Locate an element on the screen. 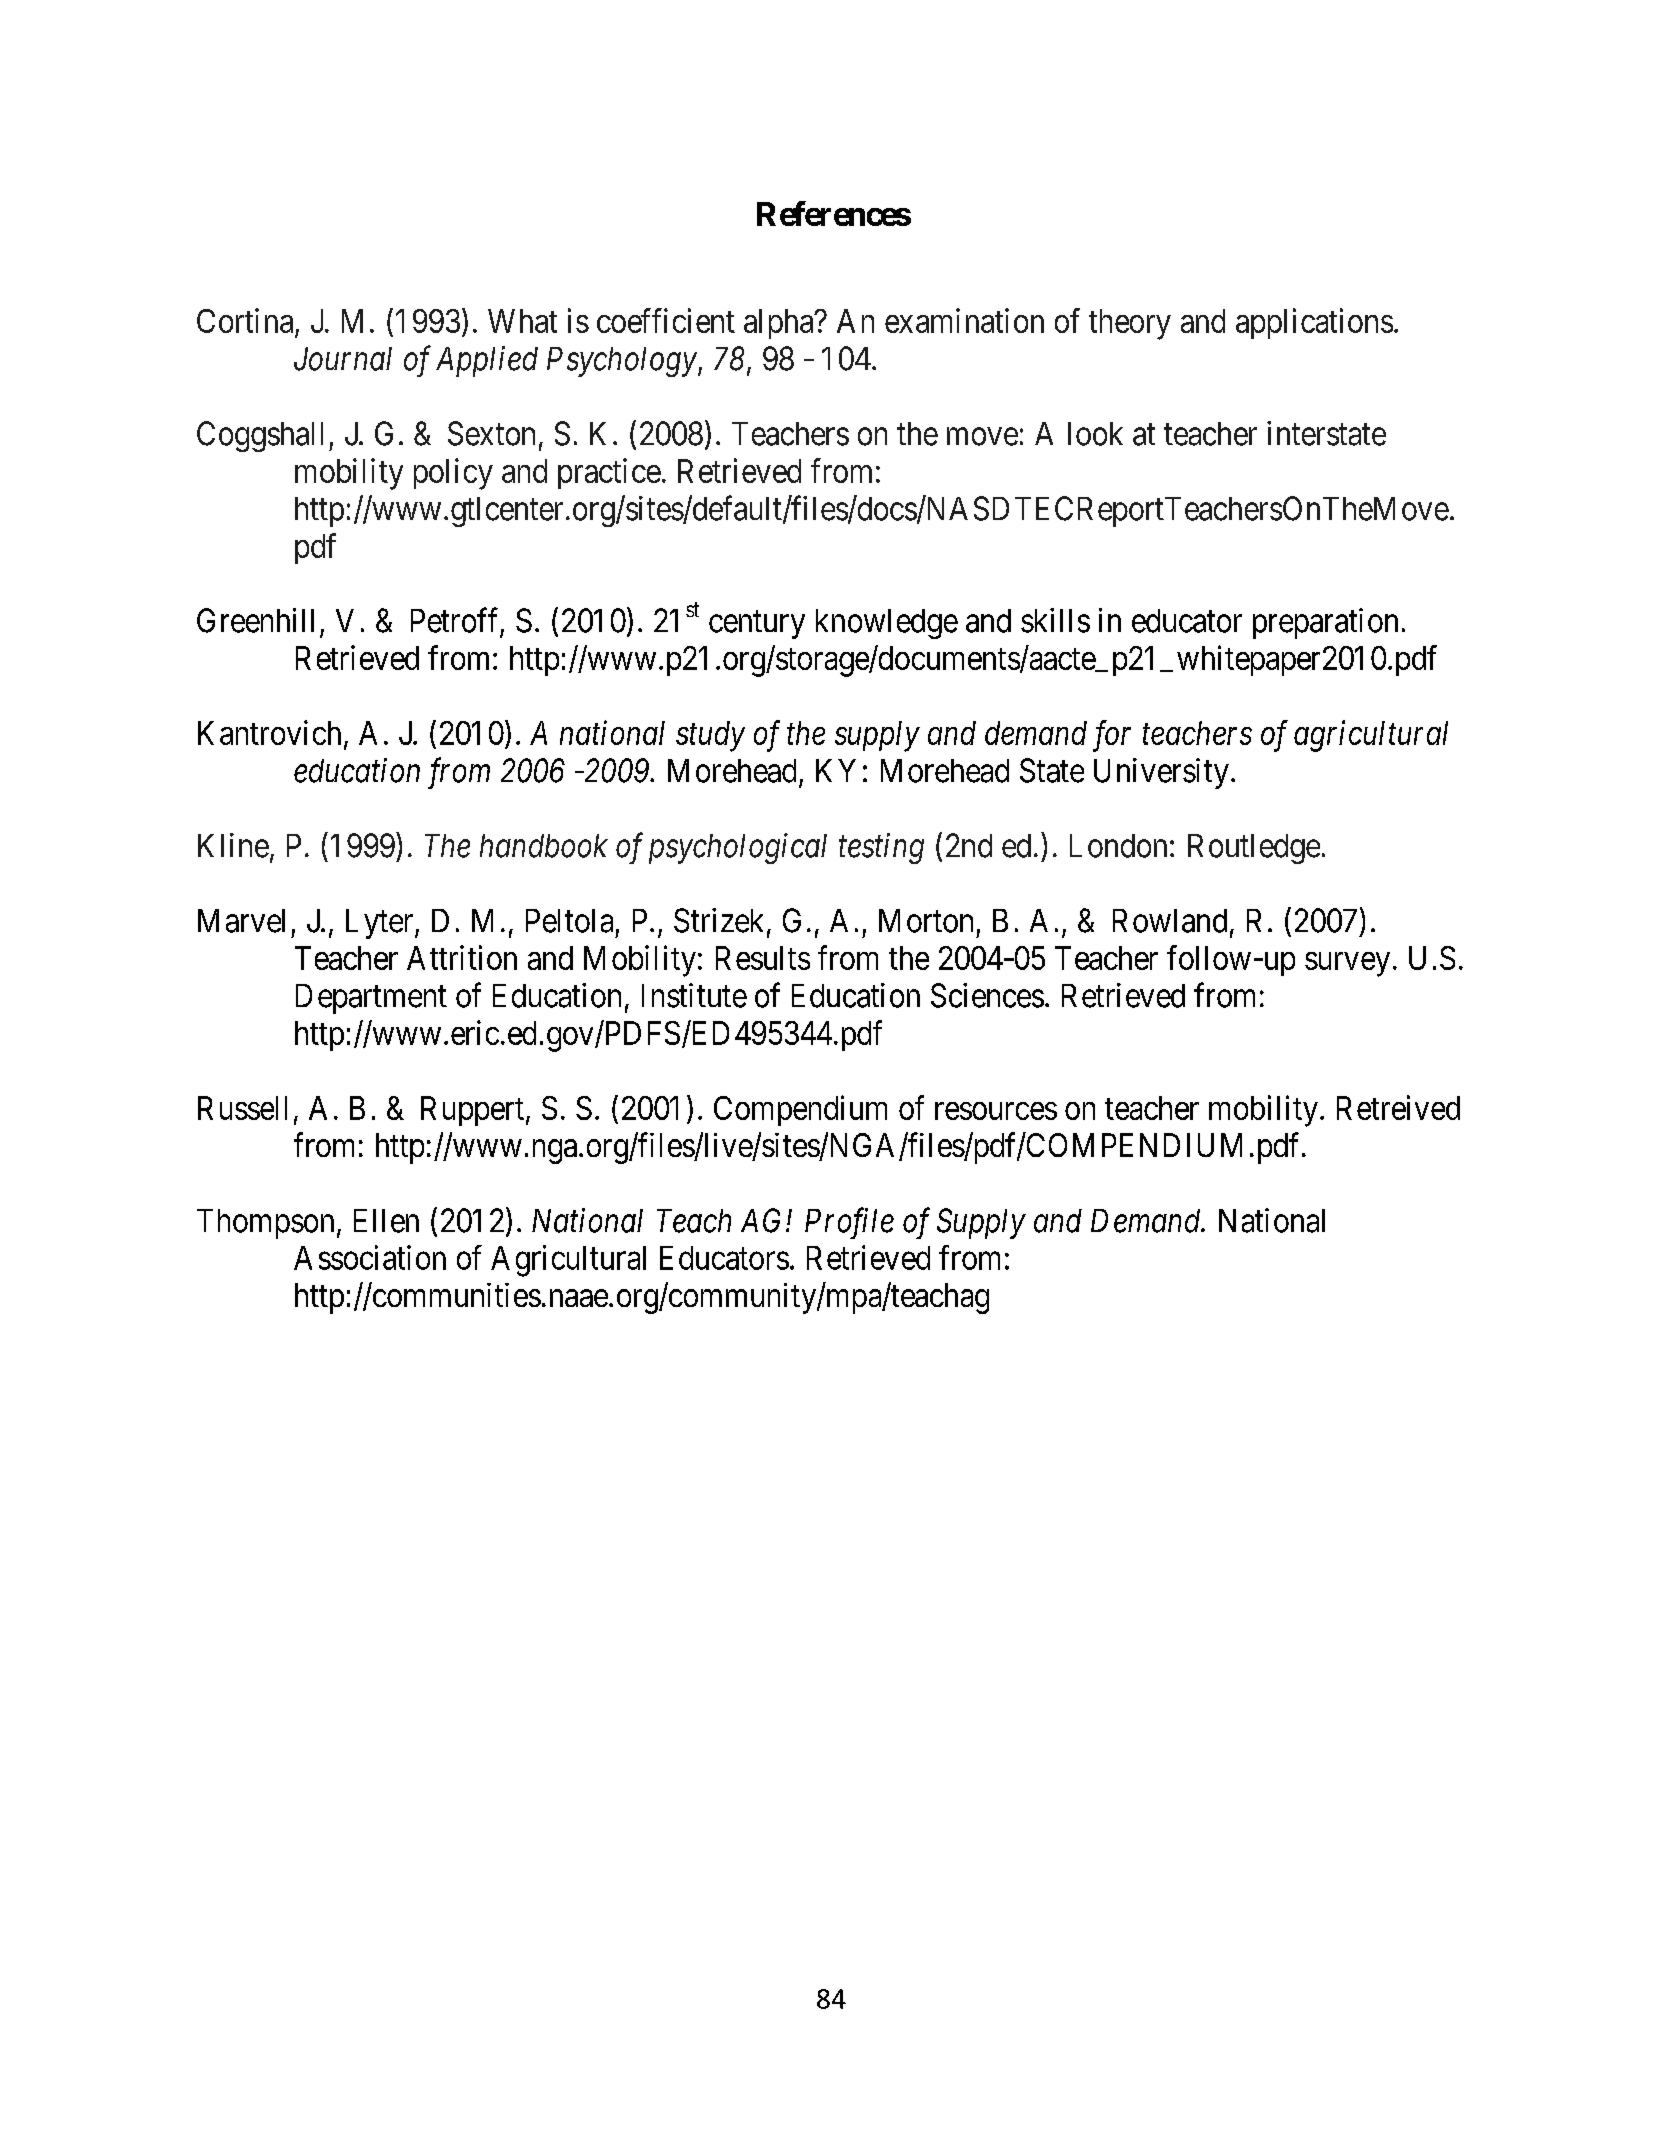 Image resolution: width=1662 pixels, height=2151 pixels. University is located at coordinates (1161, 773).
